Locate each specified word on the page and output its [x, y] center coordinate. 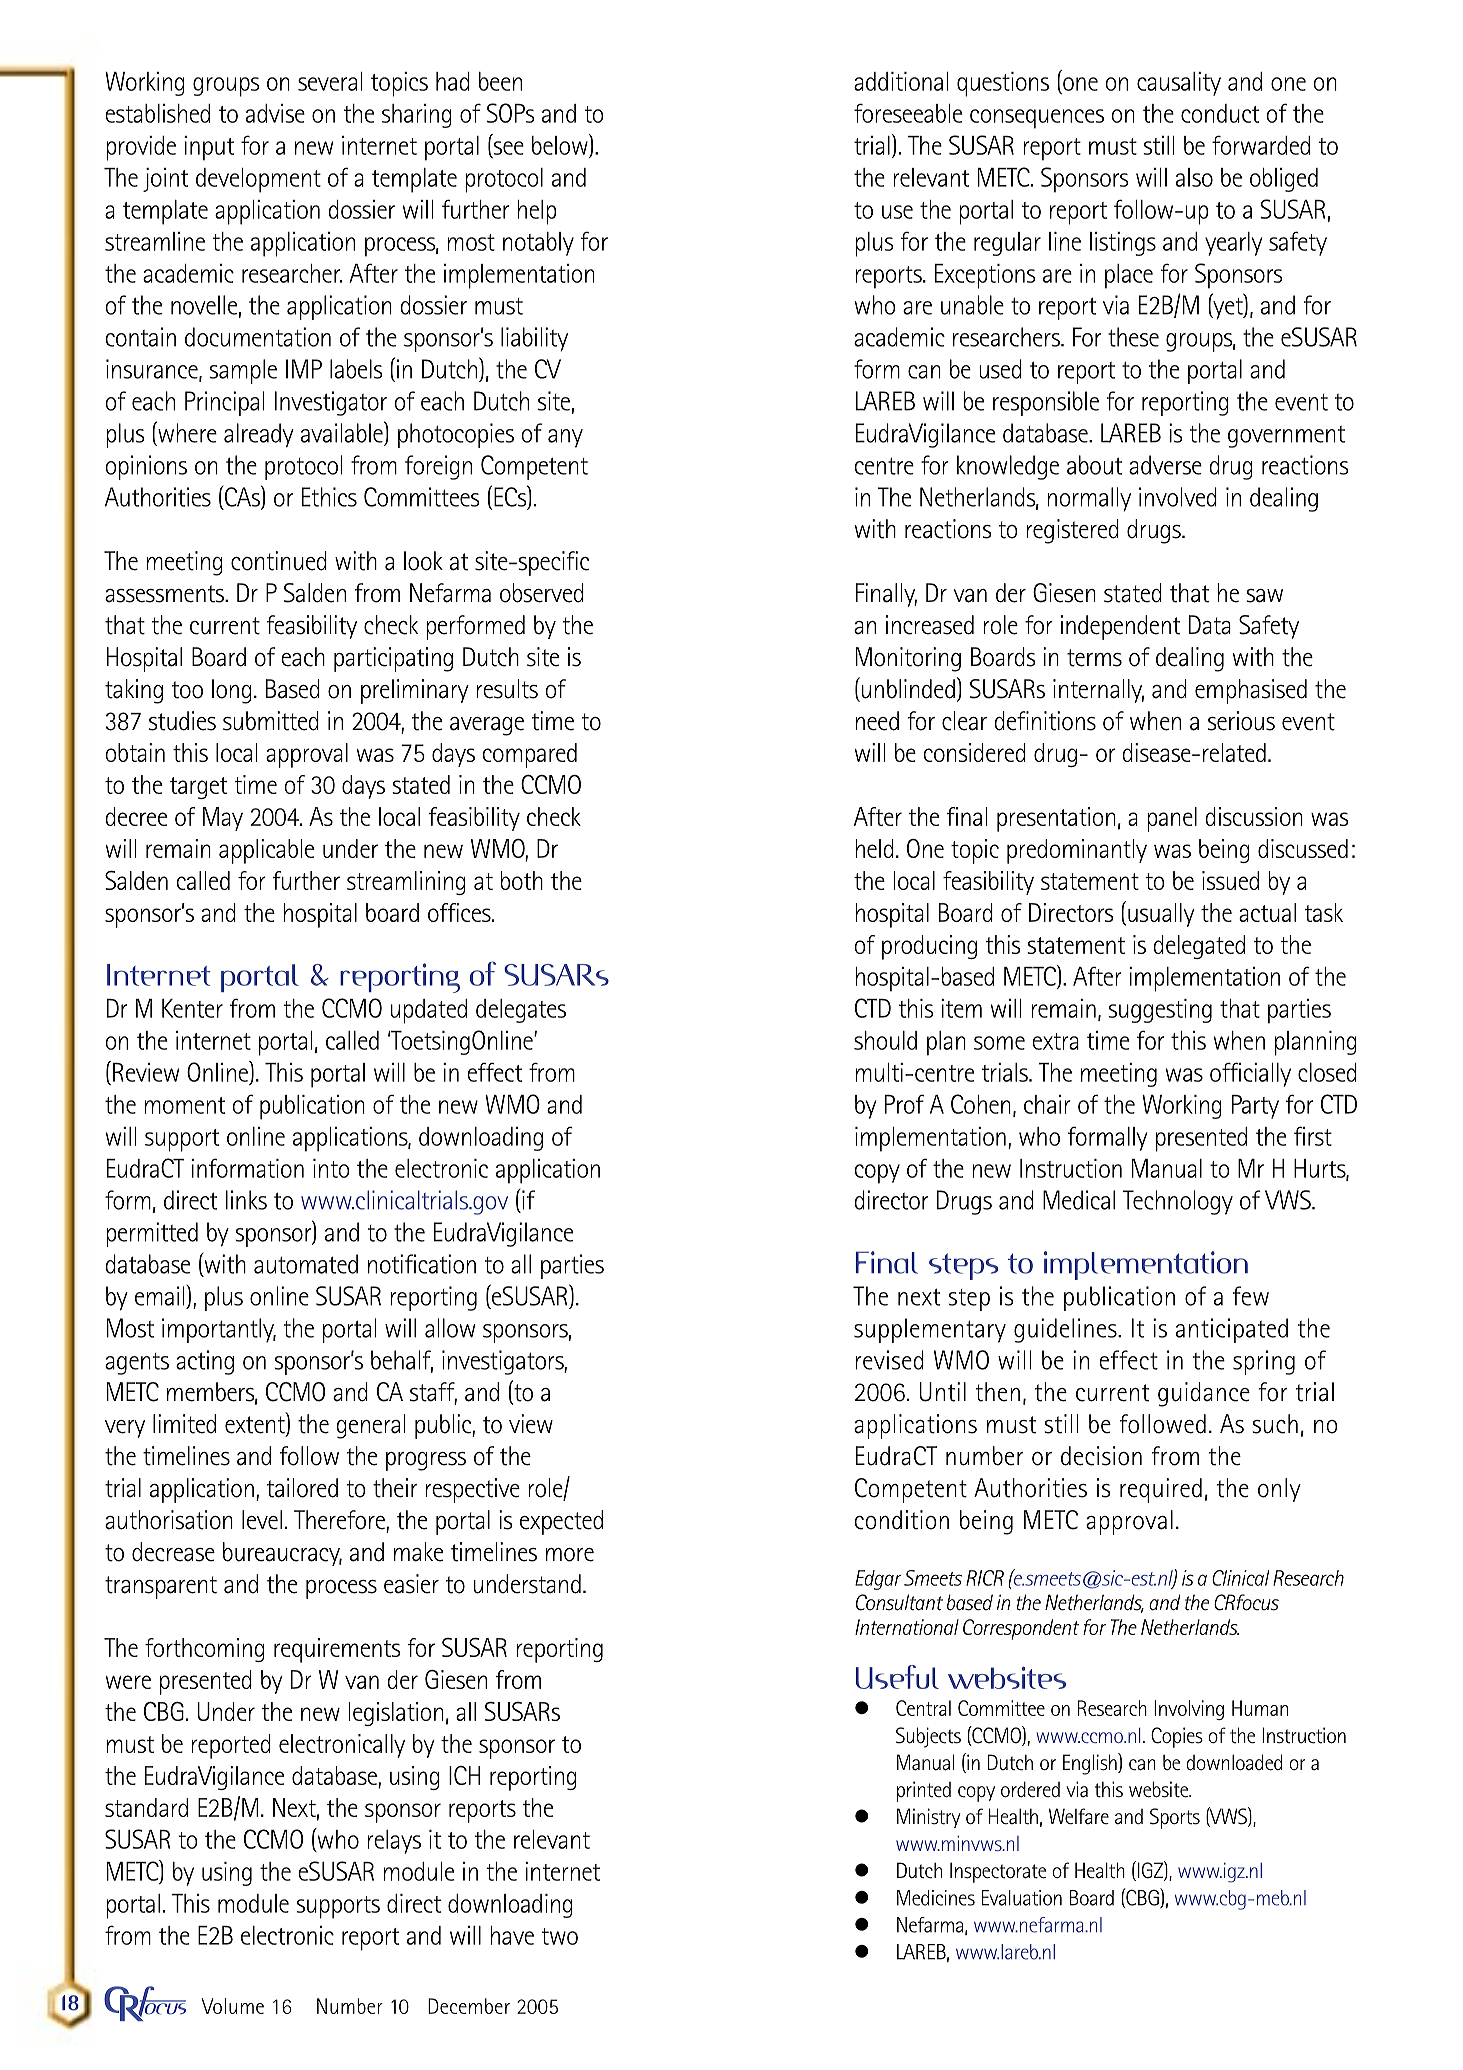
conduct [1220, 113]
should [885, 1040]
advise [275, 113]
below [561, 145]
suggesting [1160, 1011]
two [560, 1936]
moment [184, 1105]
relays [394, 1842]
